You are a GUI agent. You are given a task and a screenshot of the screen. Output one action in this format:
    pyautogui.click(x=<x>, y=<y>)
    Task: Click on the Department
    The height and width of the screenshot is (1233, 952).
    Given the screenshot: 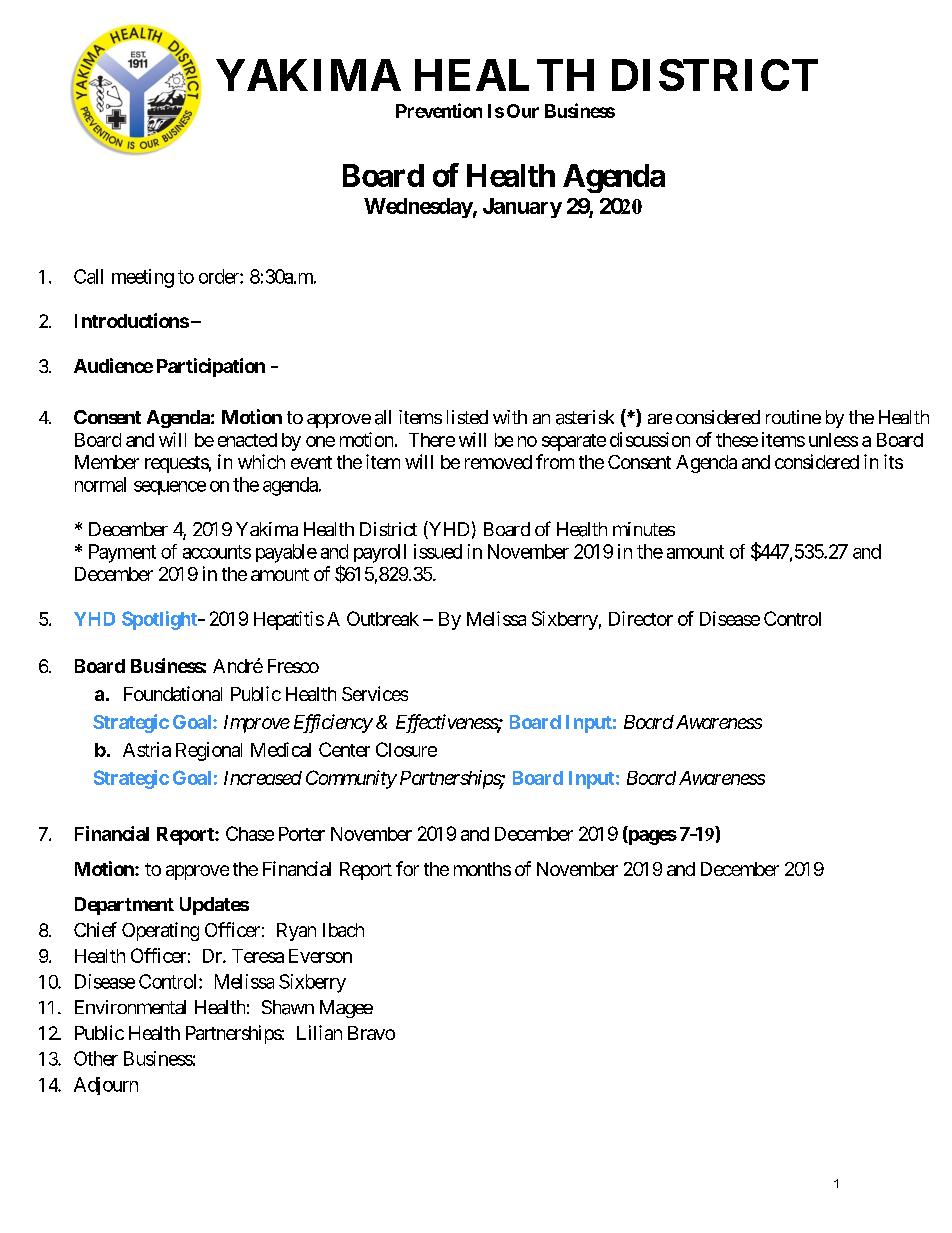 What is the action you would take?
    pyautogui.click(x=124, y=906)
